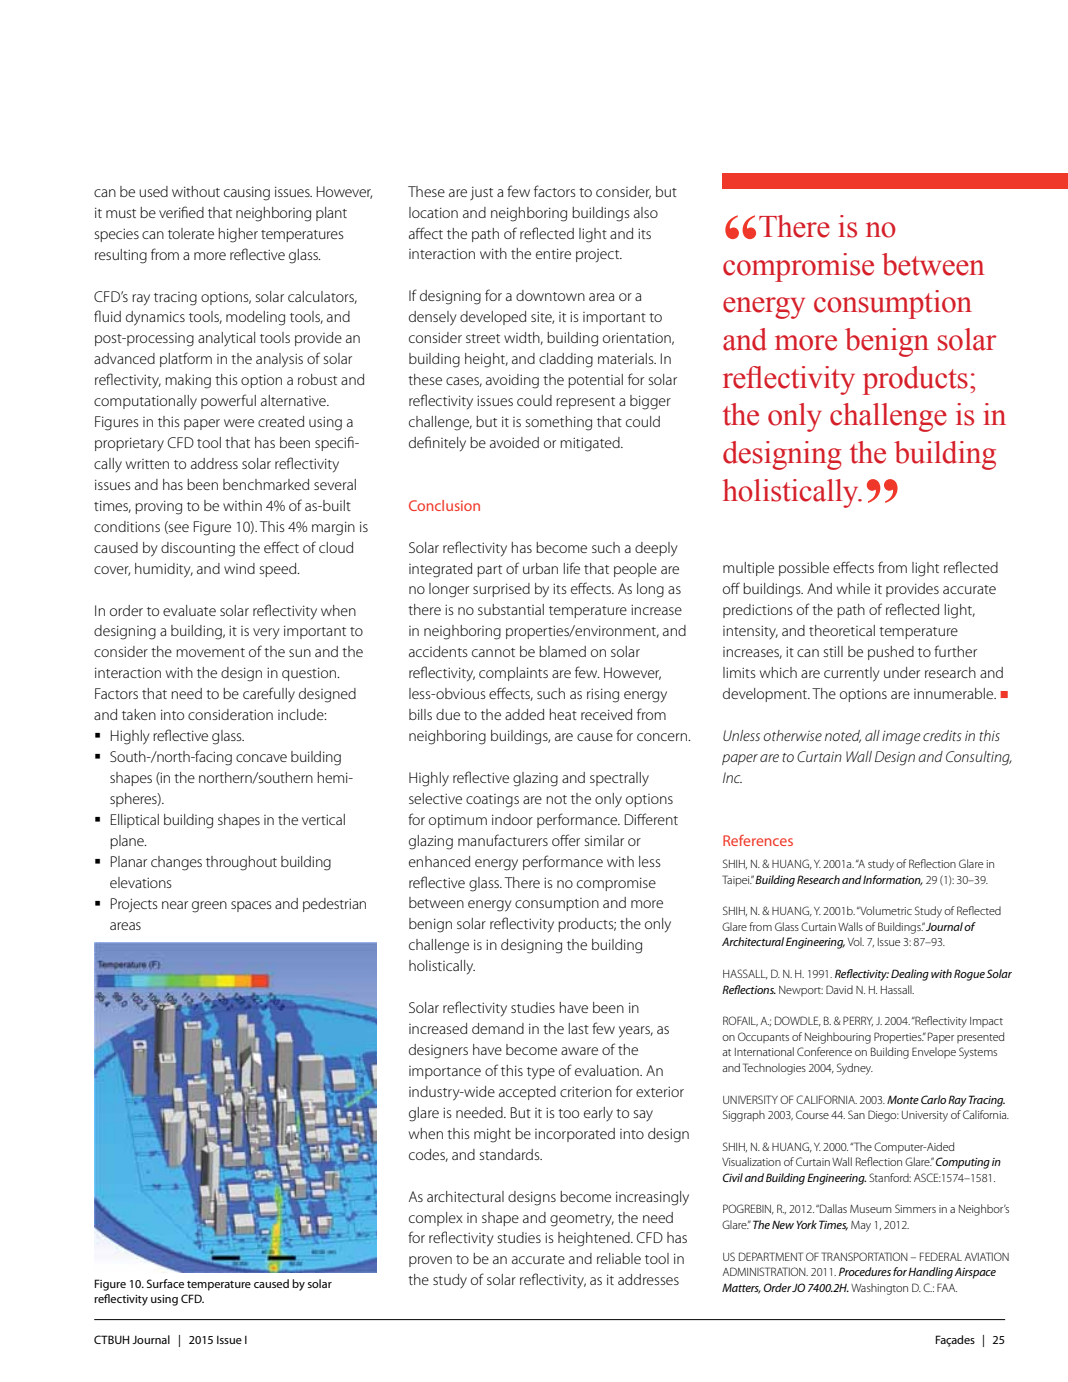 This image has width=1068, height=1382. Describe the element at coordinates (646, 212) in the image. I see `also` at that location.
